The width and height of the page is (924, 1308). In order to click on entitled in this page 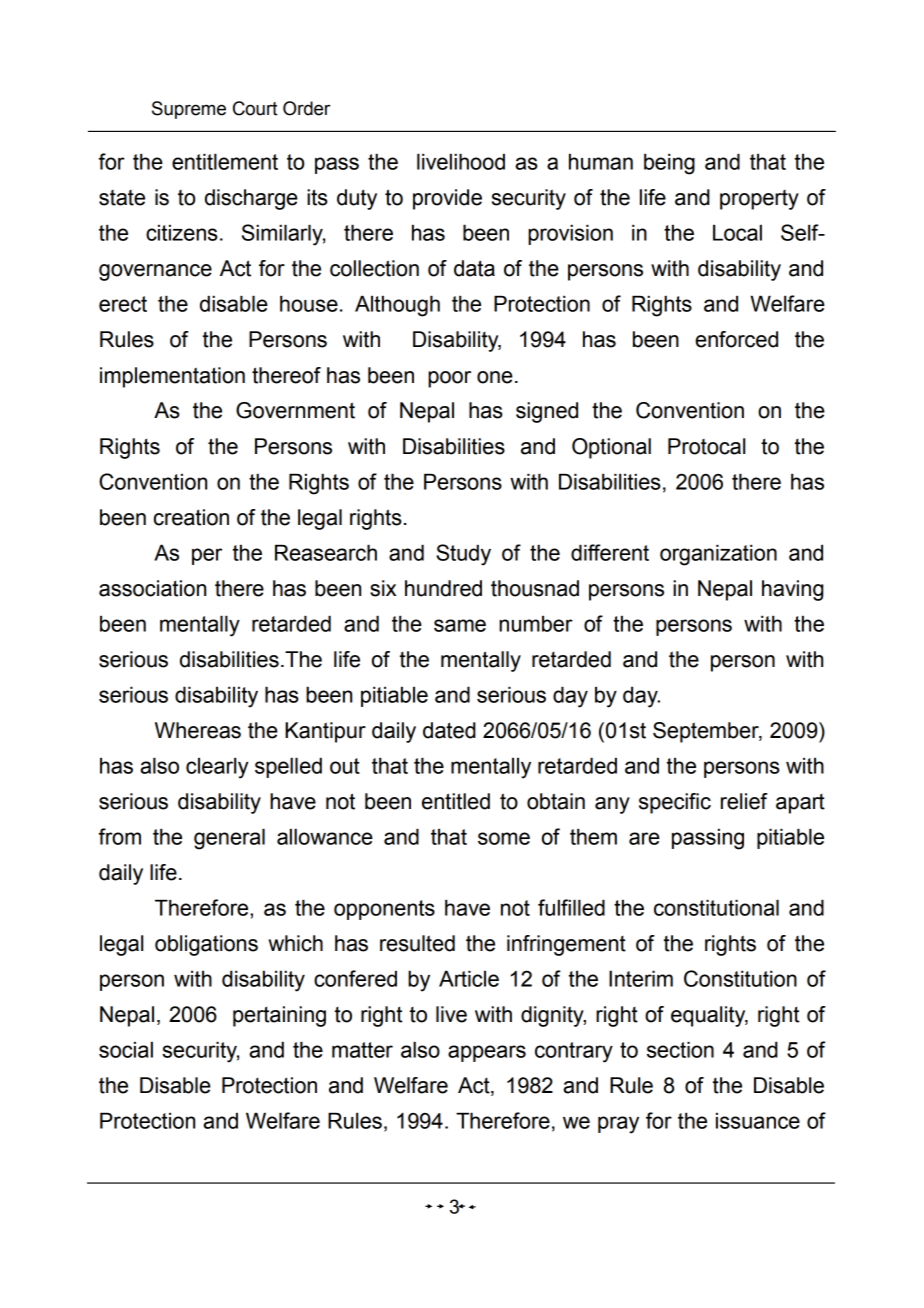, I will do `click(456, 801)`.
